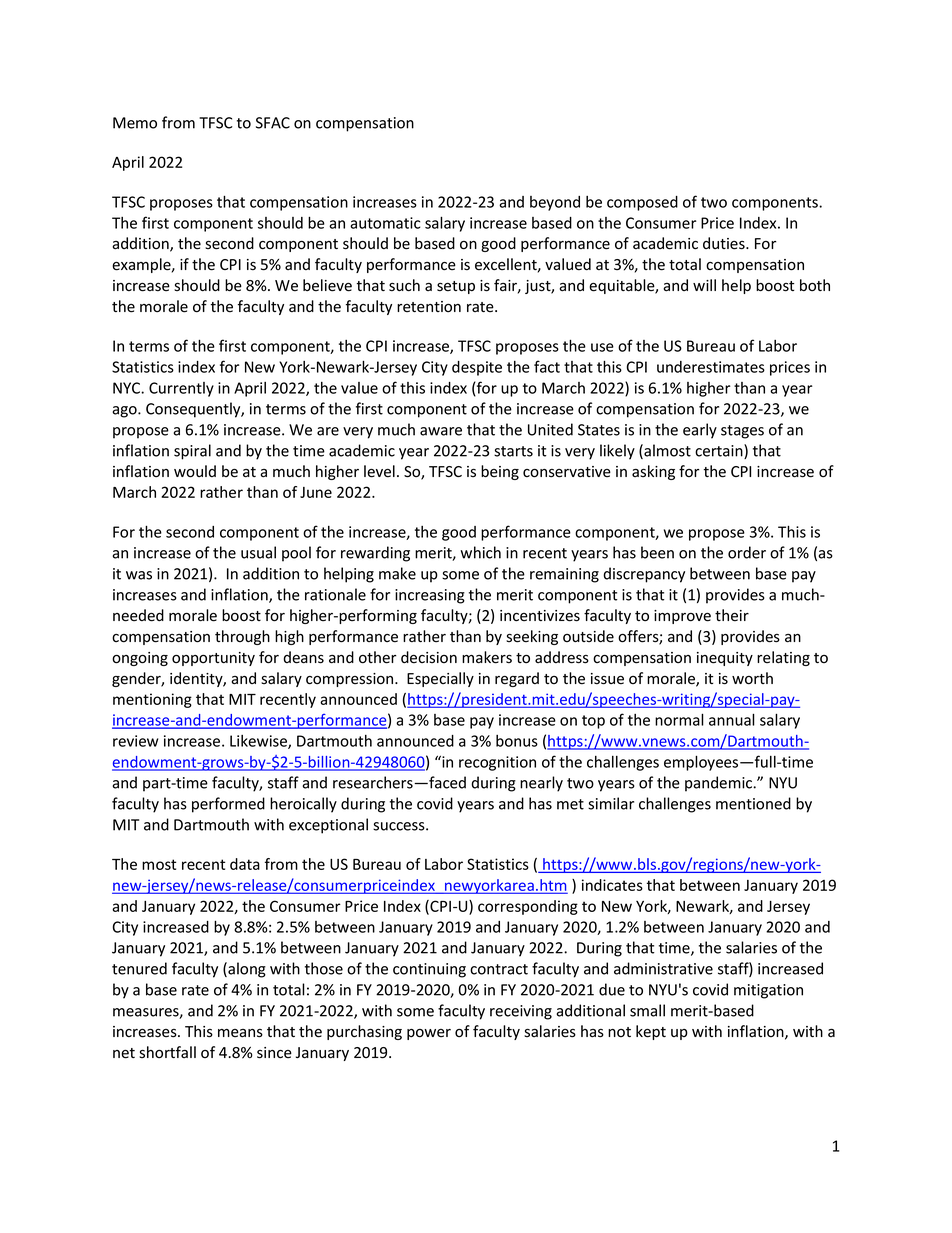 Image resolution: width=952 pixels, height=1233 pixels. What do you see at coordinates (642, 203) in the screenshot?
I see `composed` at bounding box center [642, 203].
